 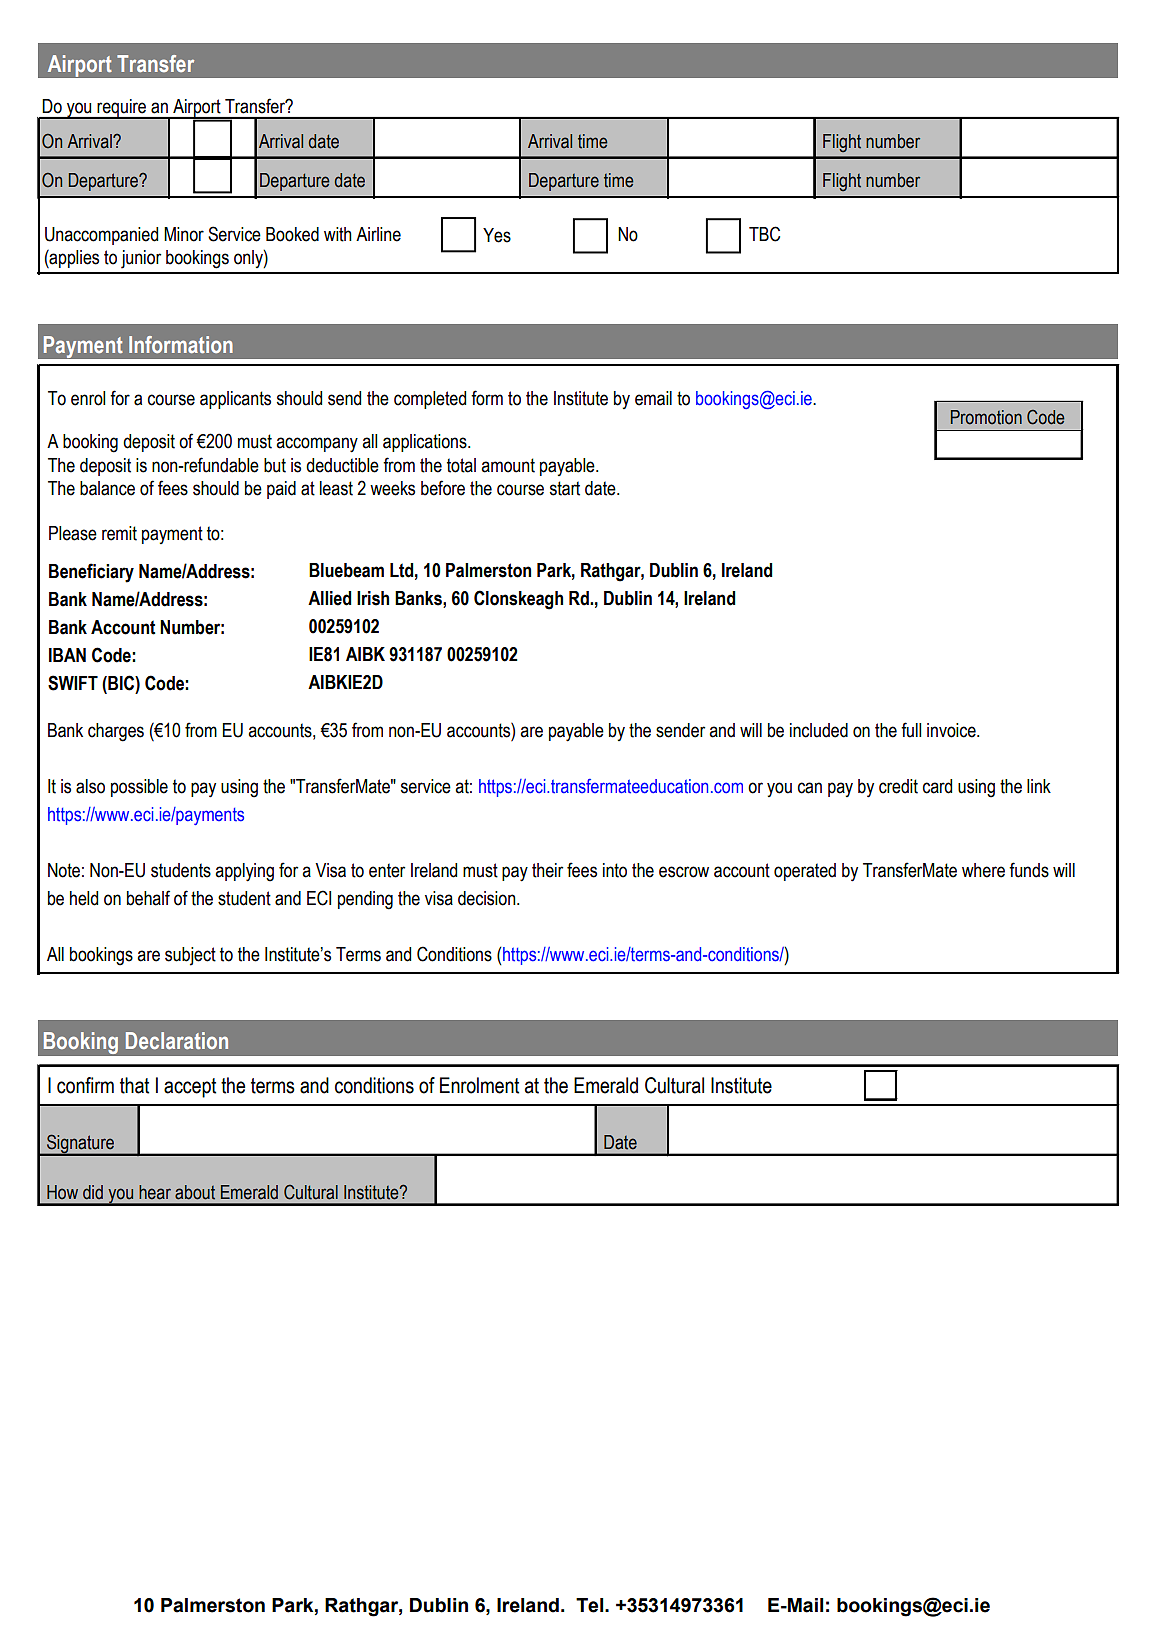 I want to click on Irish, so click(x=373, y=598).
